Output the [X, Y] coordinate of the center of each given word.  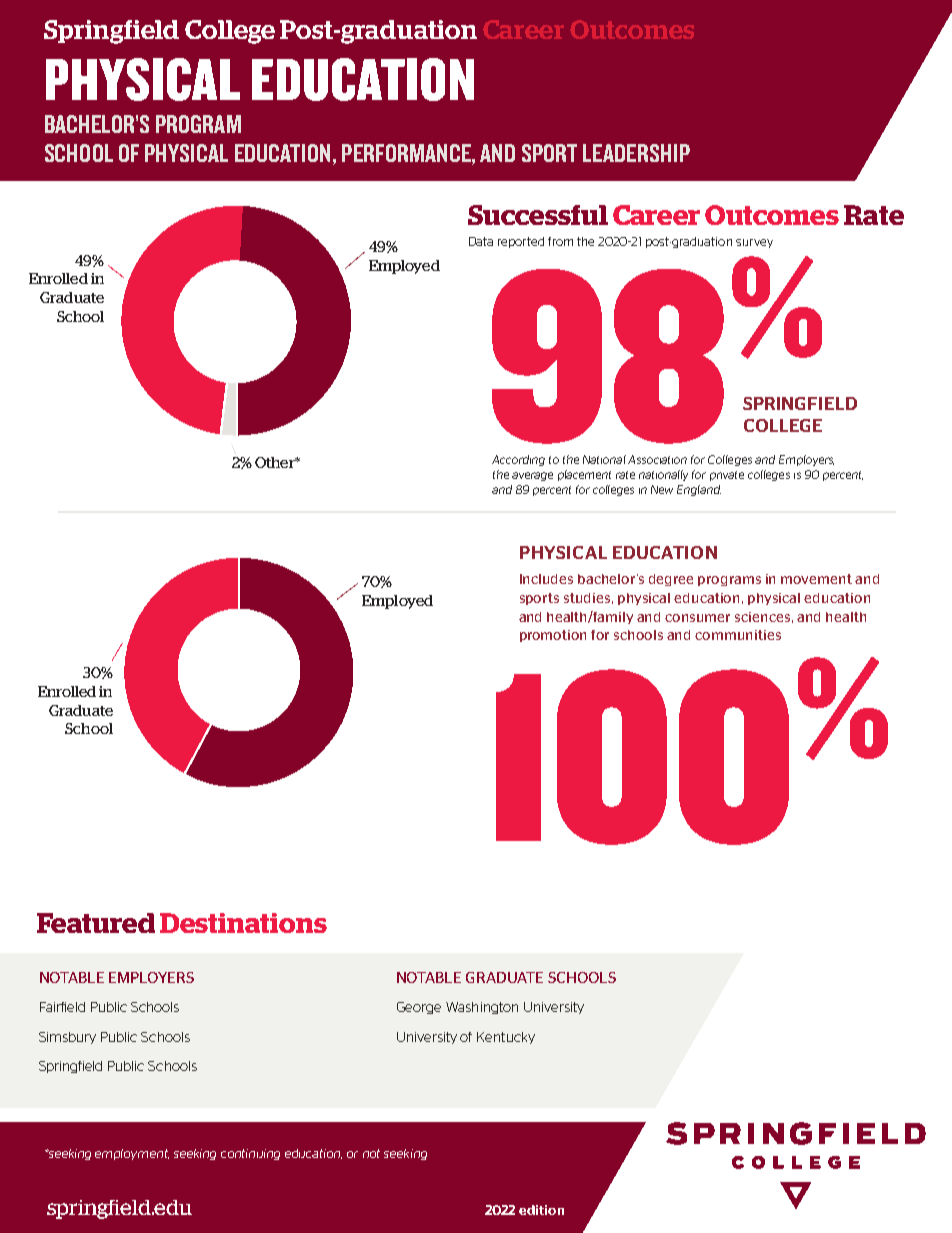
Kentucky [506, 1038]
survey [754, 243]
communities [738, 635]
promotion [553, 636]
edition [541, 1210]
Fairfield [62, 1007]
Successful [538, 215]
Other [276, 462]
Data [481, 241]
